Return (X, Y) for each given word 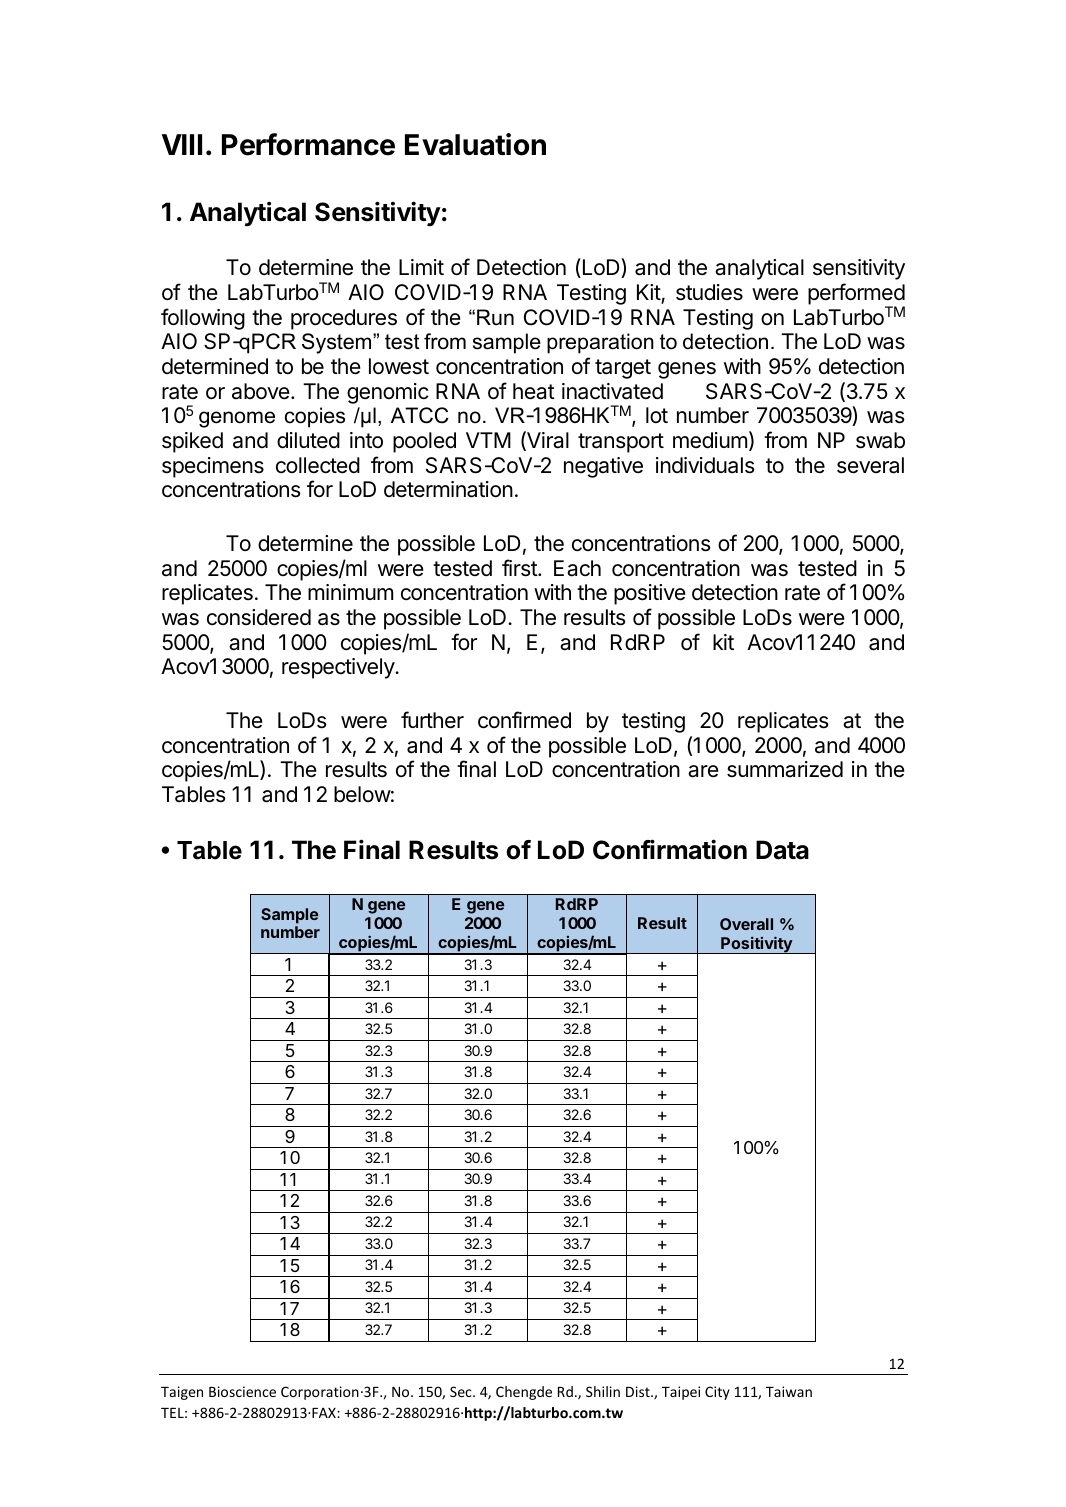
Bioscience (242, 1391)
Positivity (756, 945)
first (520, 568)
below (362, 794)
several (870, 465)
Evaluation (475, 144)
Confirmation (670, 849)
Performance (308, 144)
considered (259, 617)
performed (856, 295)
